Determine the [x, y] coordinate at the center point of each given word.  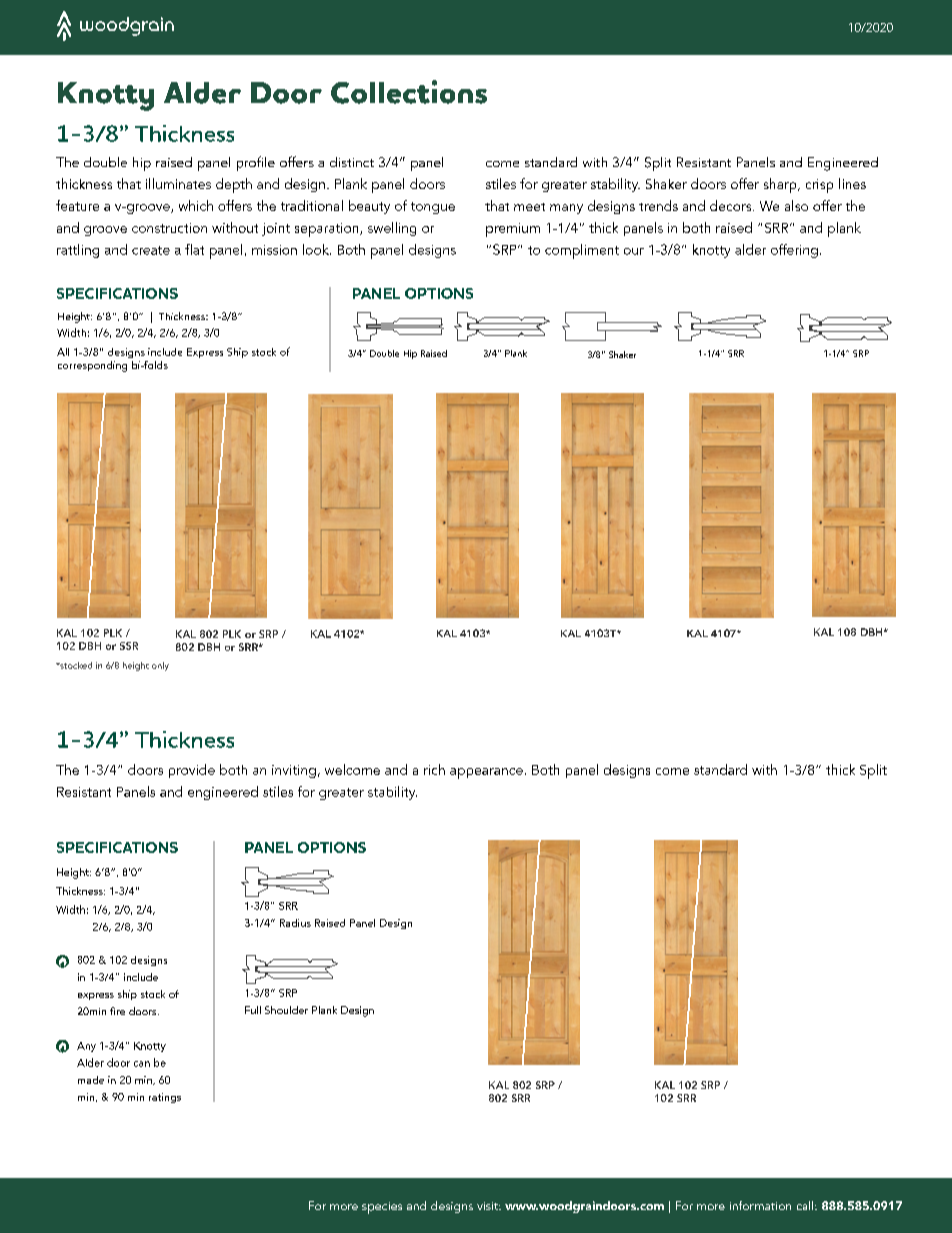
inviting [294, 771]
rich [434, 769]
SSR [129, 646]
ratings [165, 1098]
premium [513, 230]
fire [117, 1011]
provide [192, 771]
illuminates [178, 183]
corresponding [92, 366]
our [634, 251]
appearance [486, 773]
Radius [295, 923]
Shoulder [286, 1010]
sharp [781, 185]
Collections [409, 92]
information [760, 1205]
